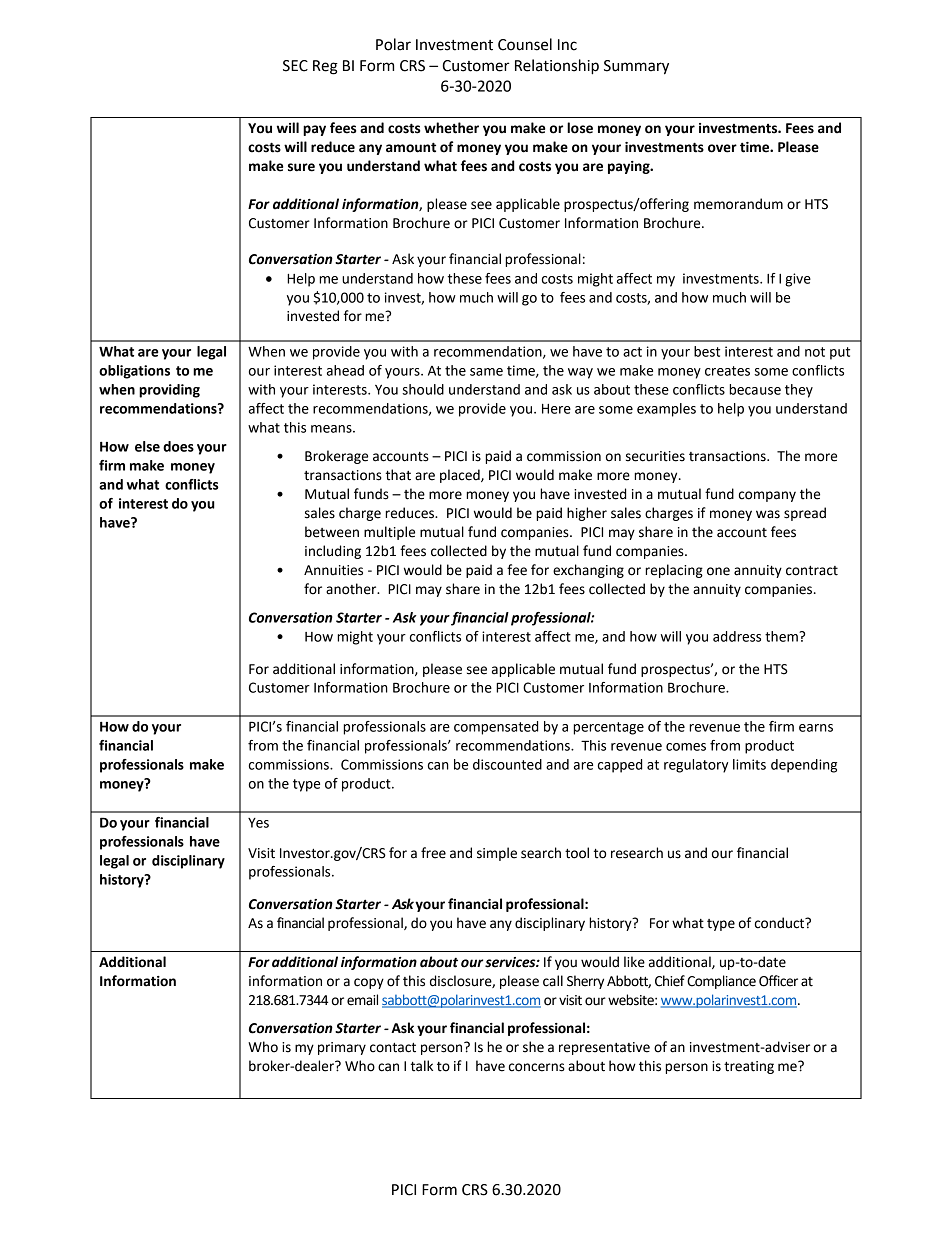 This screenshot has width=952, height=1233. Describe the element at coordinates (537, 1067) in the screenshot. I see `concerns` at that location.
